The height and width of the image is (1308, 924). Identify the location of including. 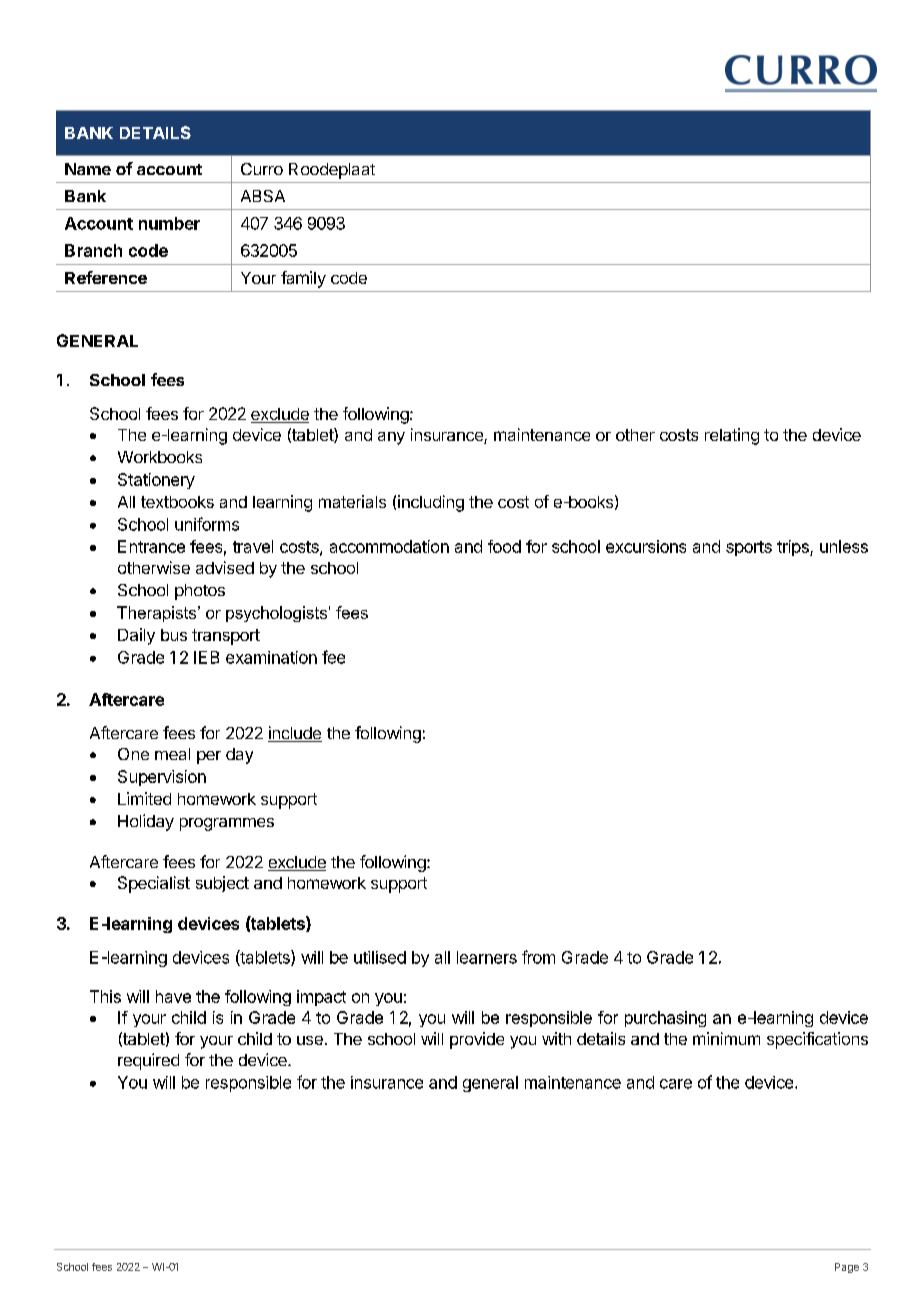
(431, 503).
